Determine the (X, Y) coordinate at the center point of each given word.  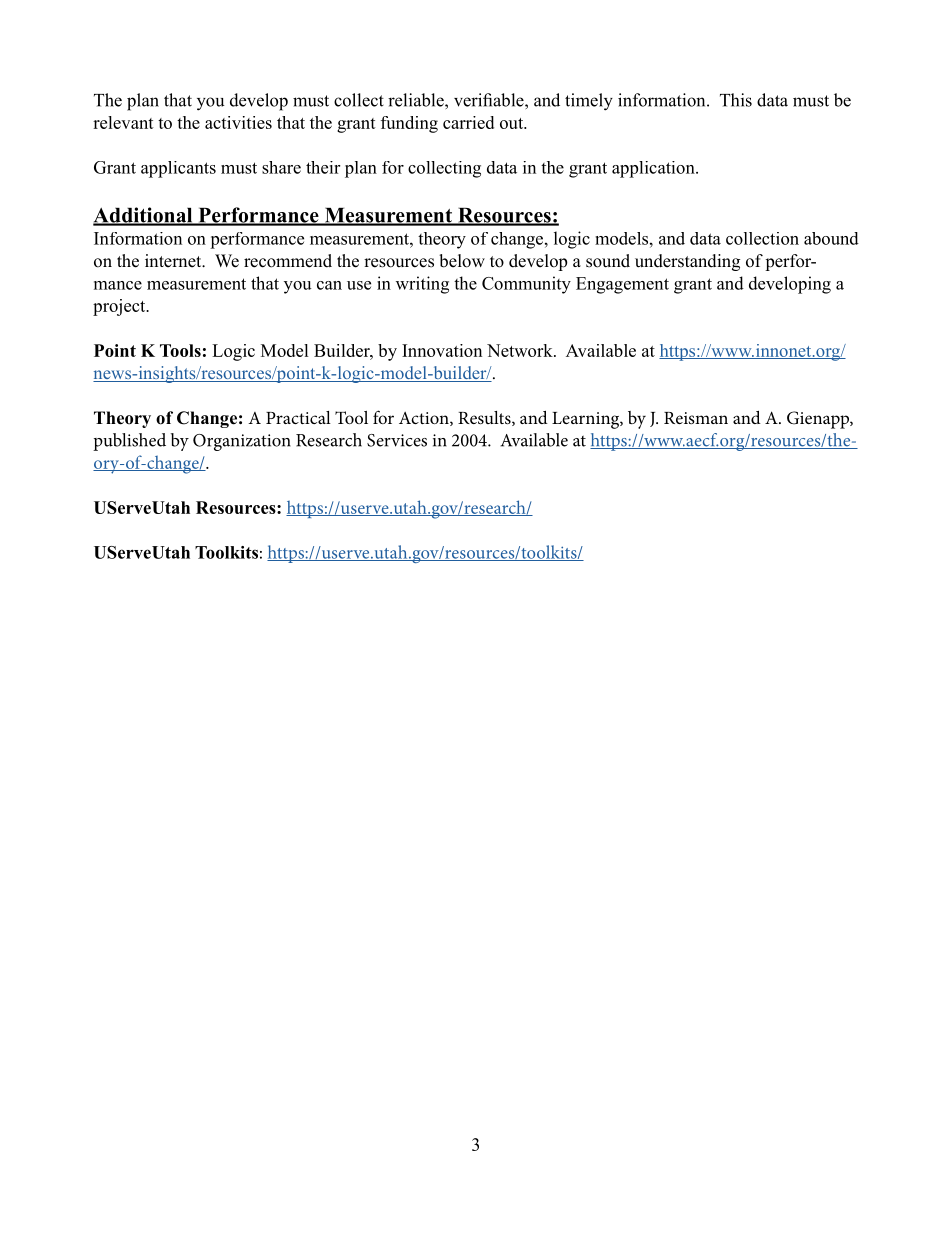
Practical (298, 417)
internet (174, 261)
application (654, 169)
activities (238, 122)
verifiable (490, 100)
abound (831, 238)
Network (521, 350)
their (323, 167)
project (120, 307)
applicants (178, 169)
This (736, 100)
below (462, 261)
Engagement (622, 285)
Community (526, 285)
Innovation (442, 350)
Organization (242, 442)
